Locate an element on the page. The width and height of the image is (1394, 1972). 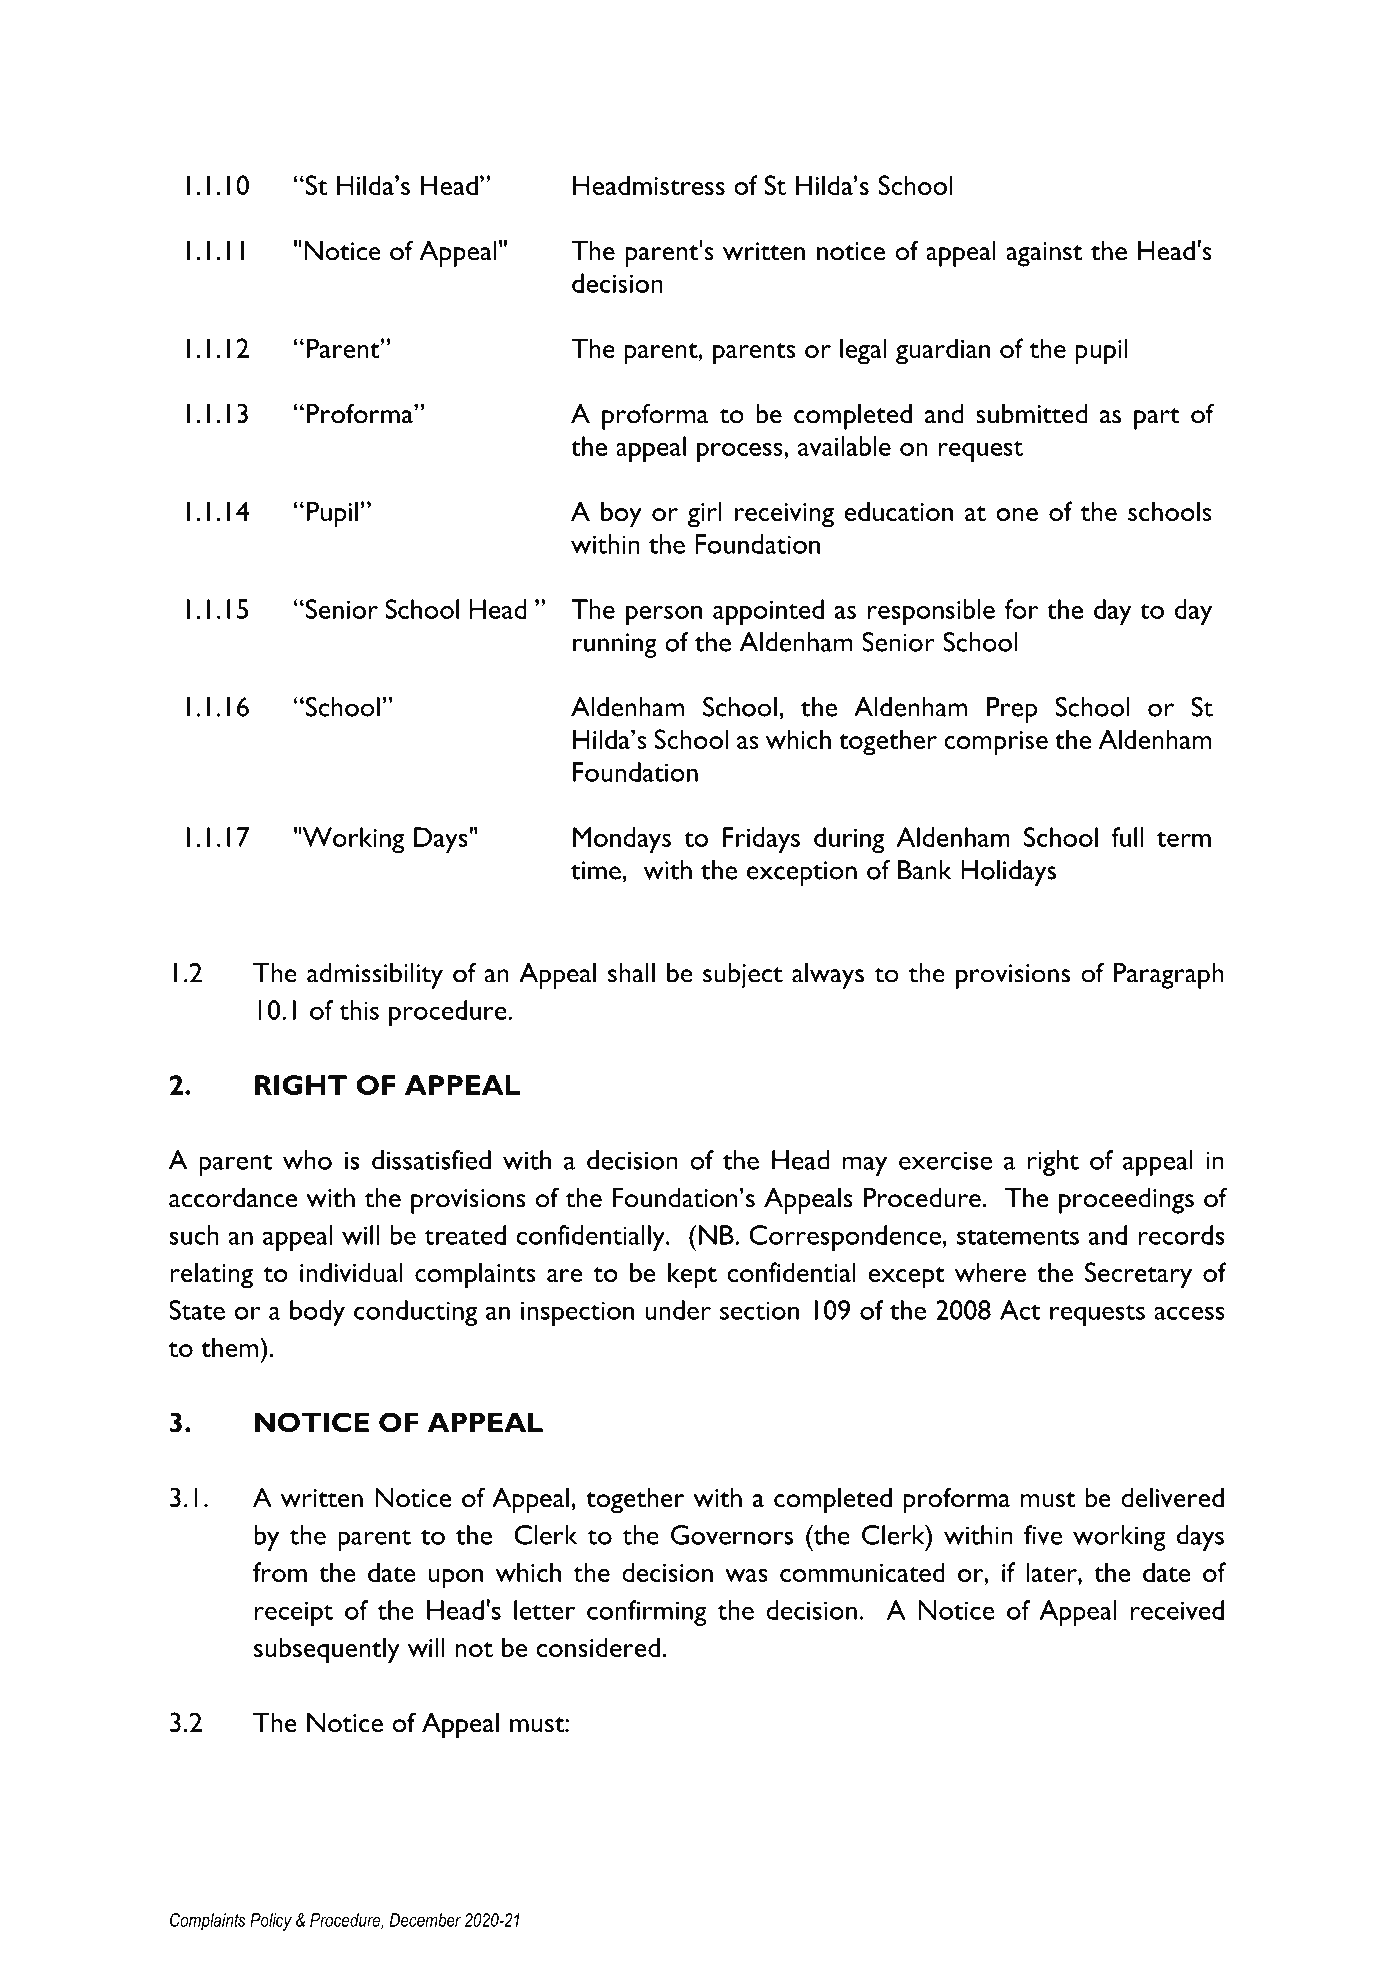
December is located at coordinates (425, 1920).
